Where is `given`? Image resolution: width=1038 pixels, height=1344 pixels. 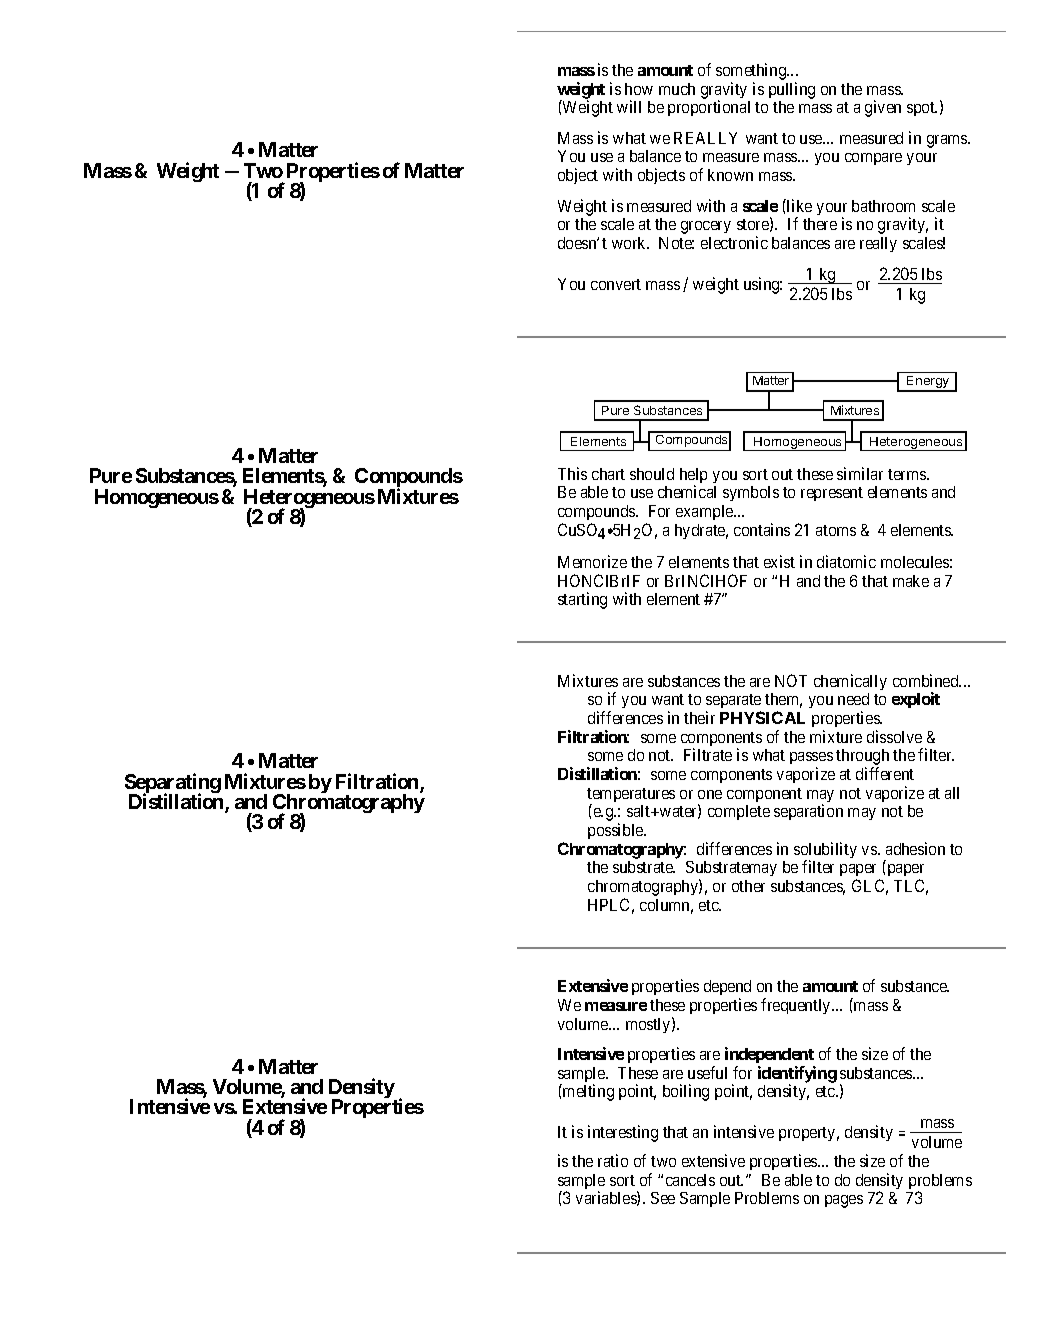
given is located at coordinates (883, 108).
